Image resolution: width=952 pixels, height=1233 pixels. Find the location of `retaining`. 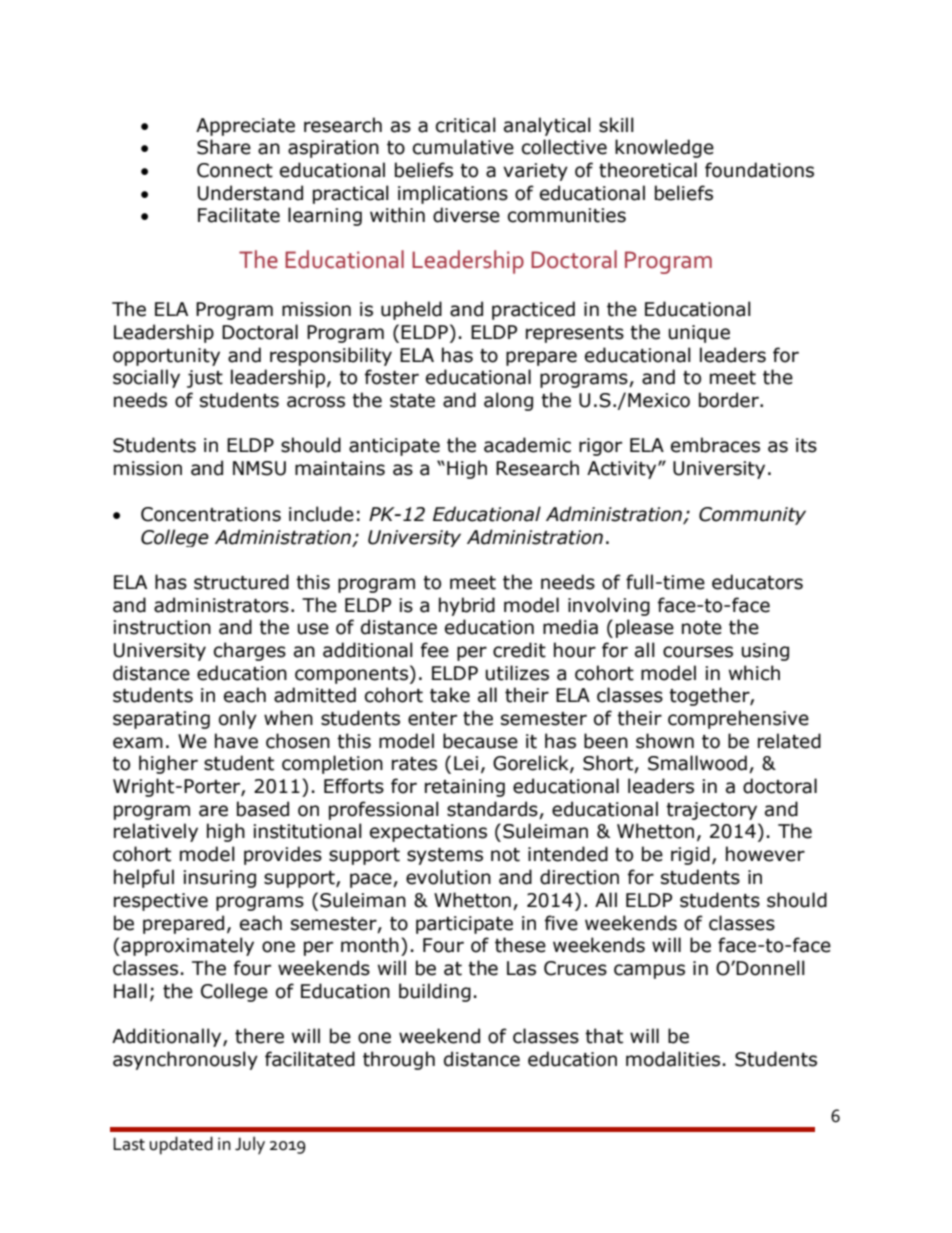

retaining is located at coordinates (465, 788).
